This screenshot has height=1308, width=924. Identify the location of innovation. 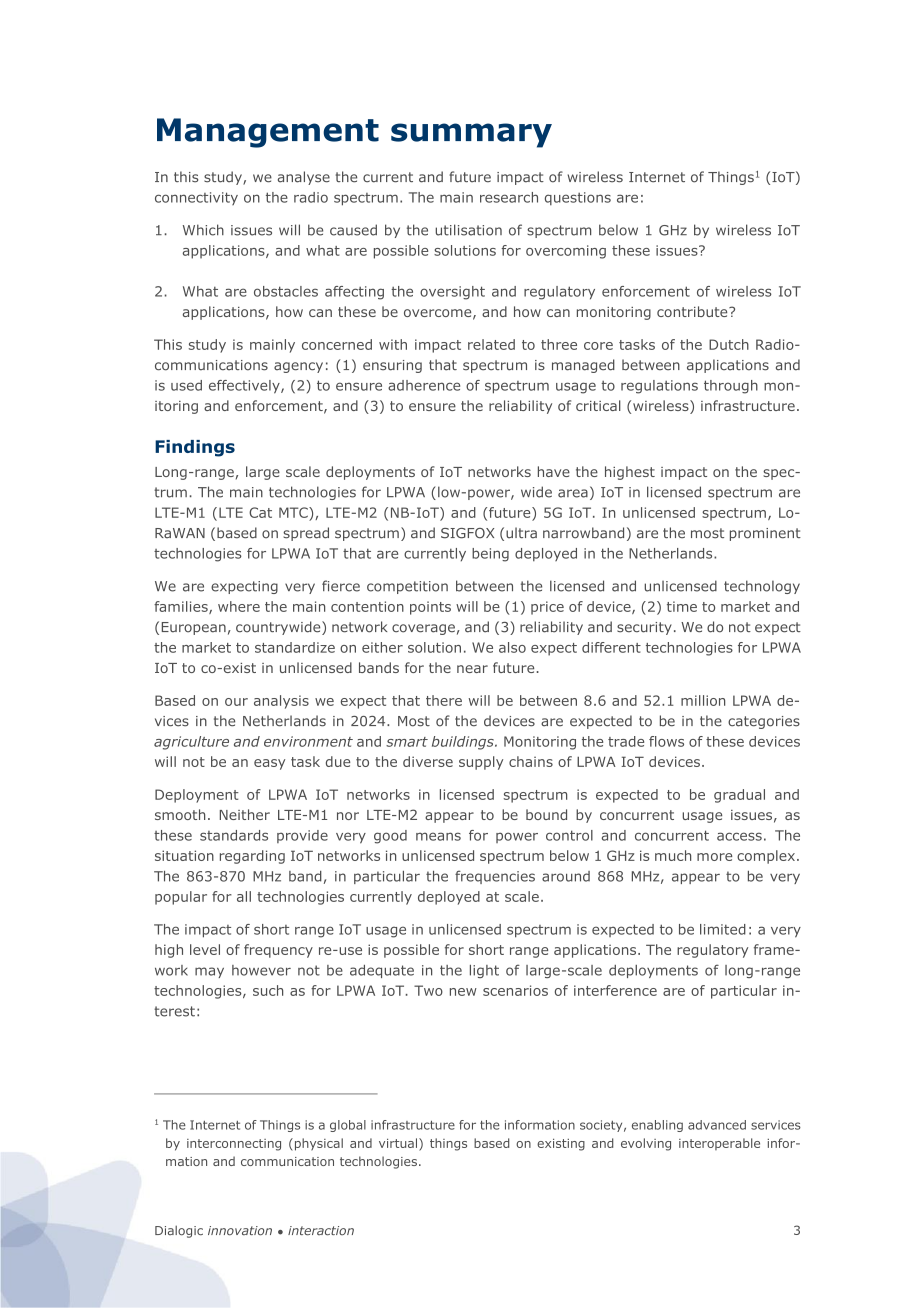
(240, 1231).
